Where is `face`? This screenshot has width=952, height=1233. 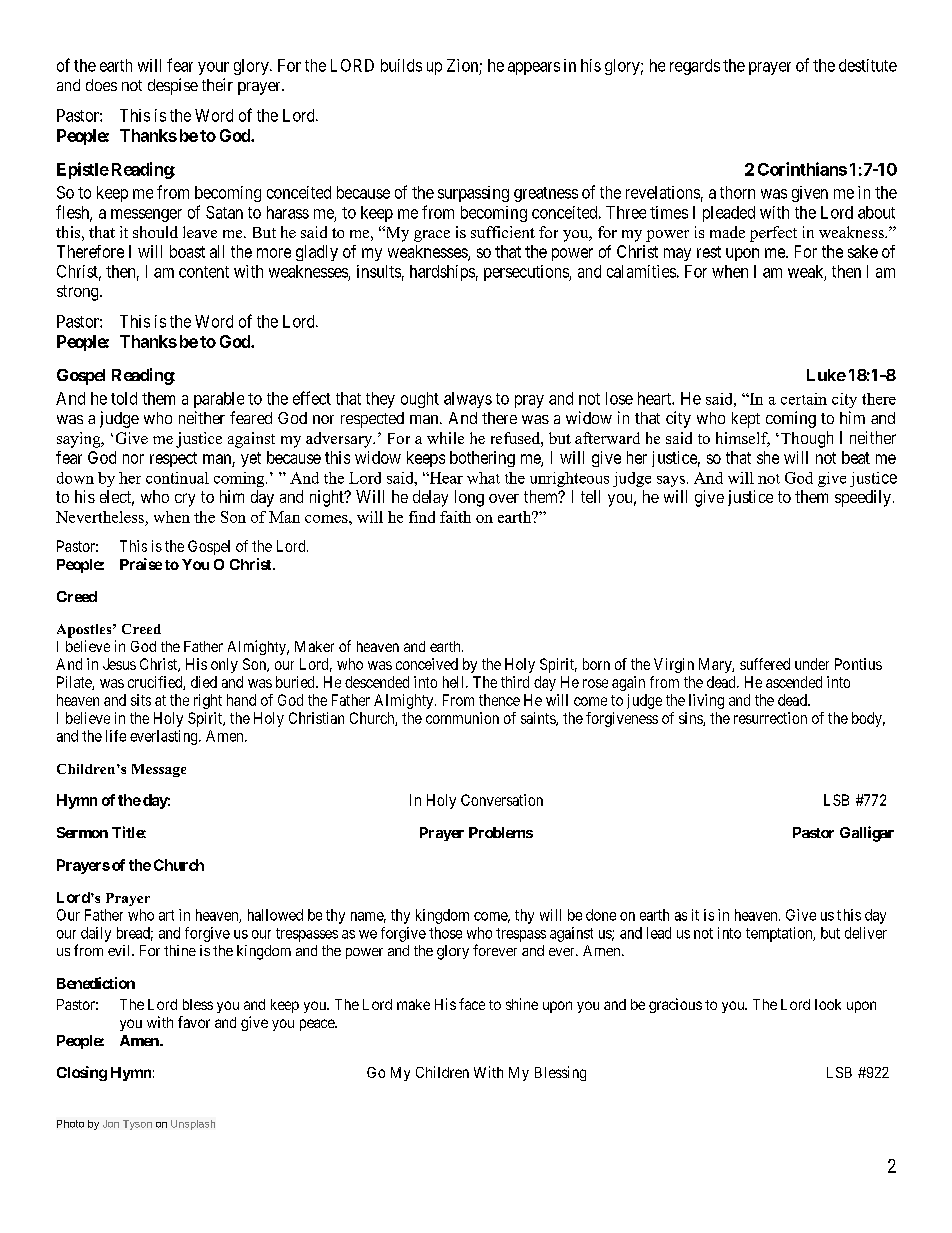
face is located at coordinates (472, 1004).
